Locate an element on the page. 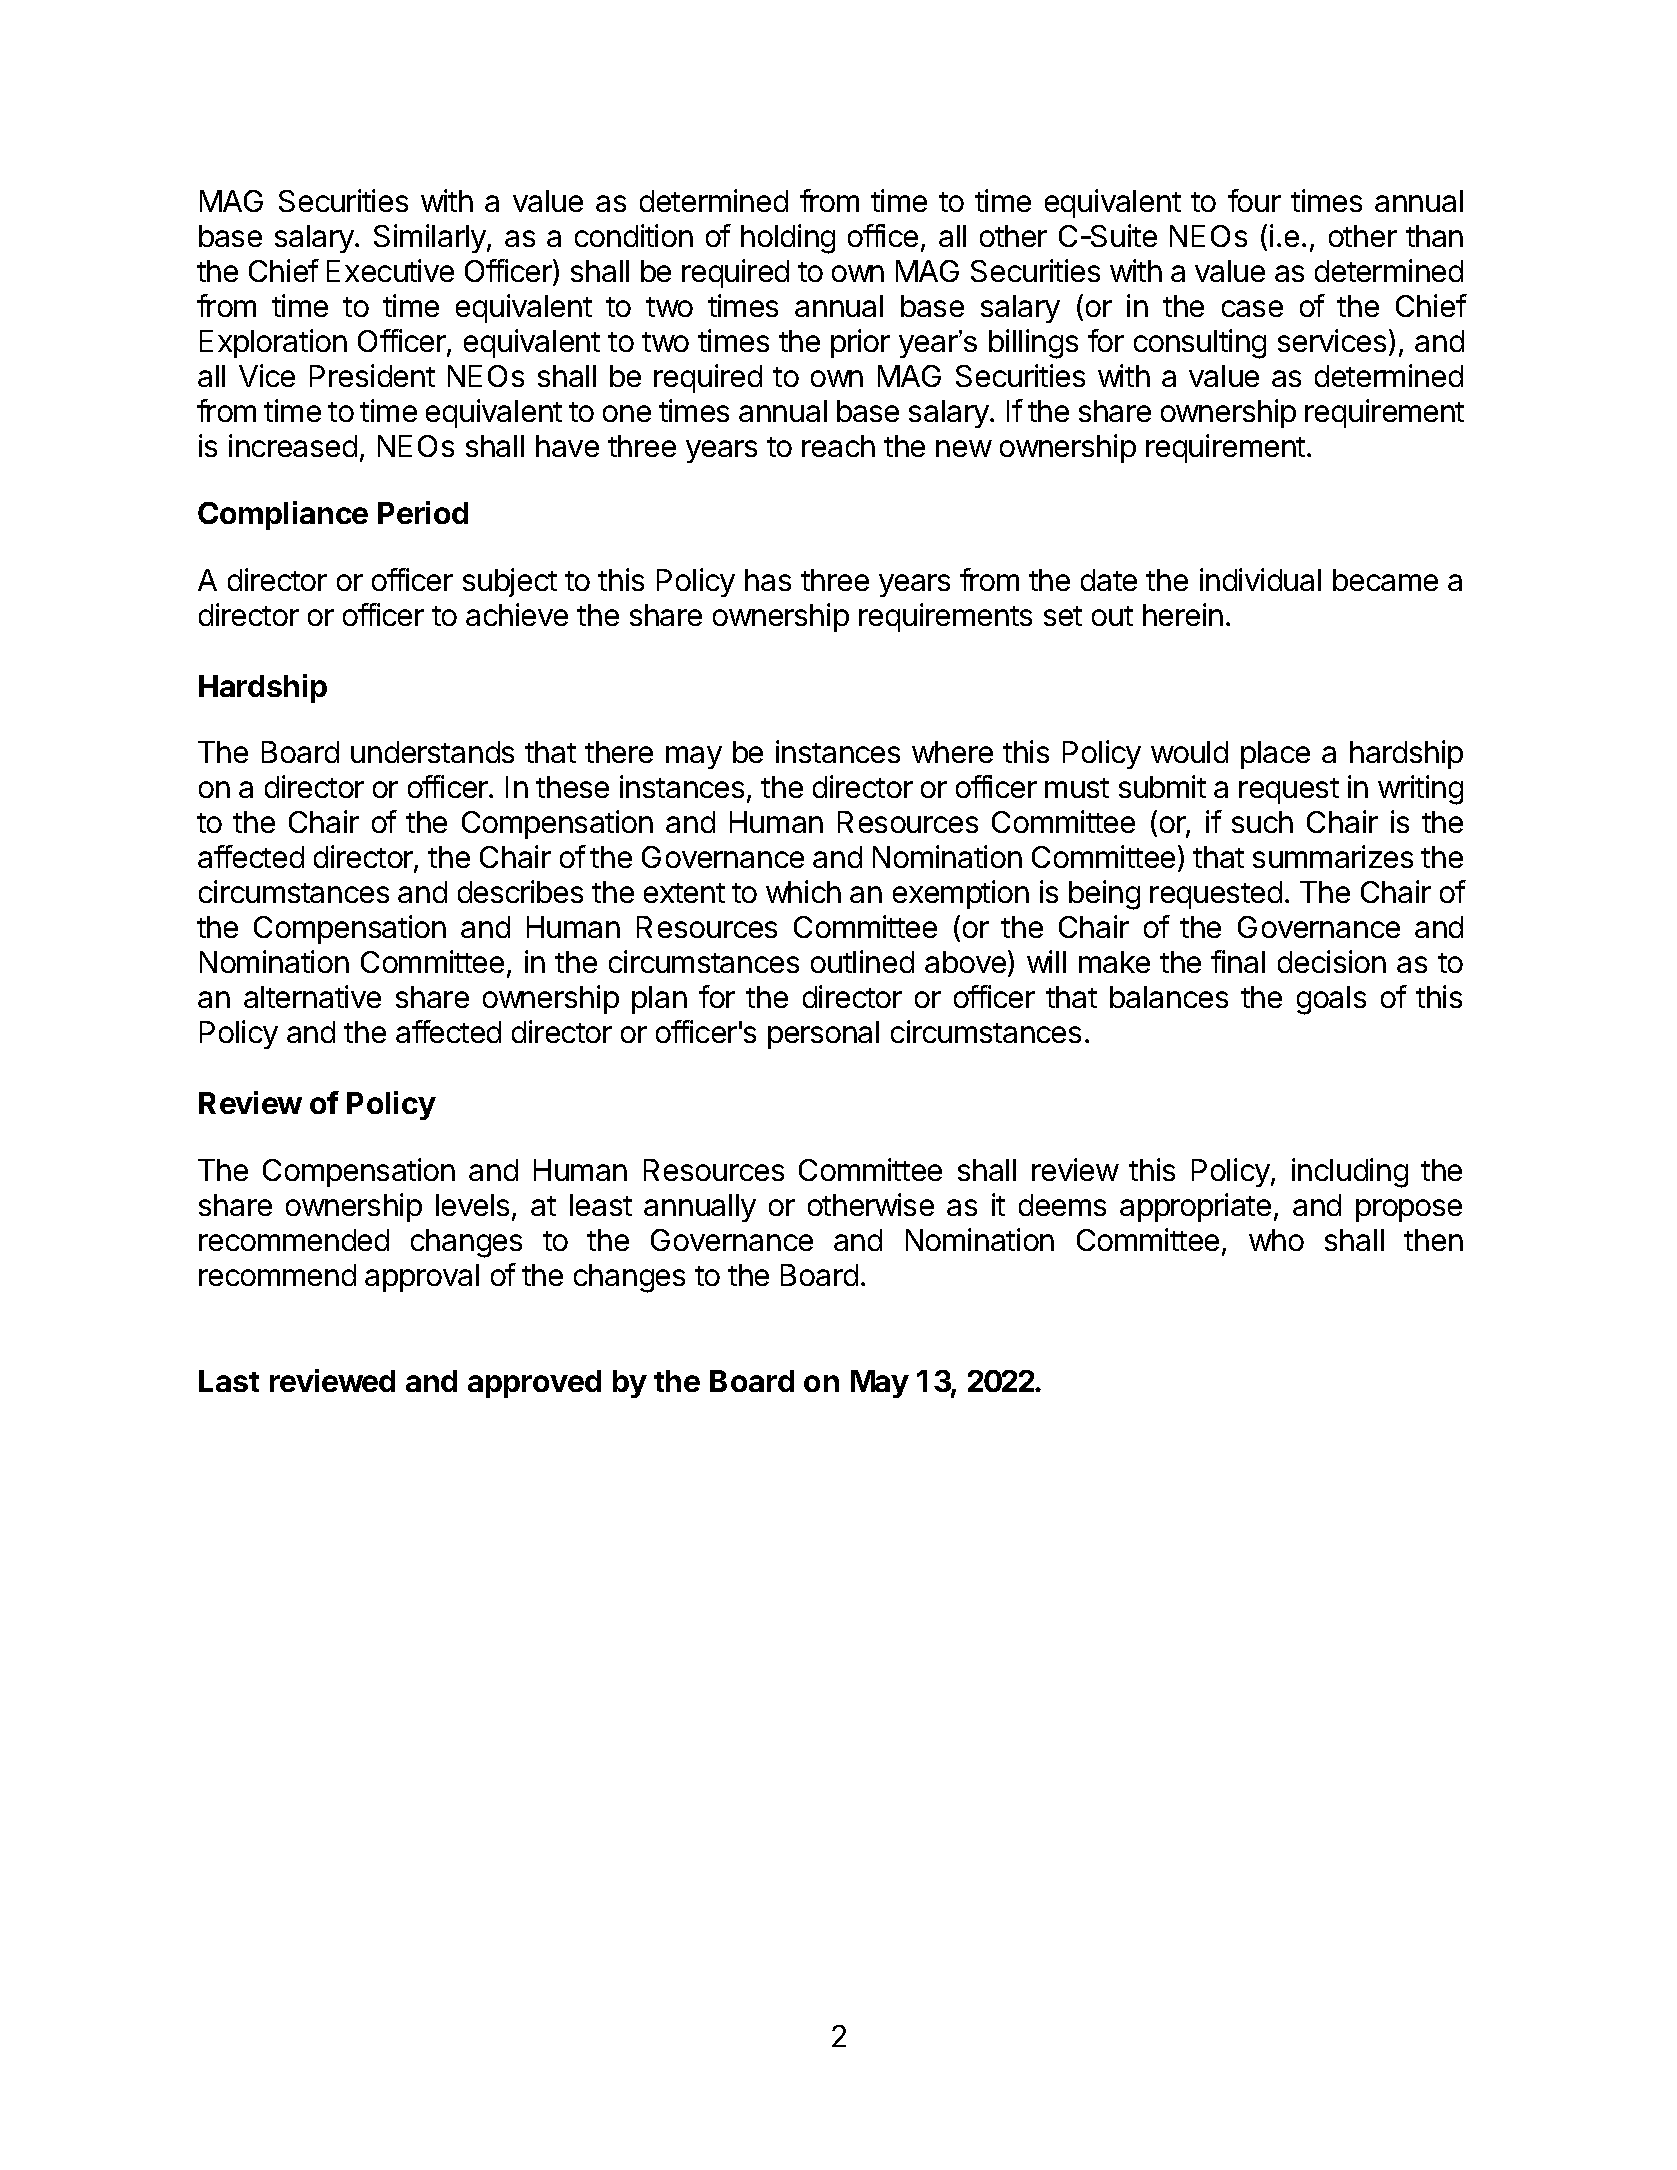  approval is located at coordinates (422, 1278).
